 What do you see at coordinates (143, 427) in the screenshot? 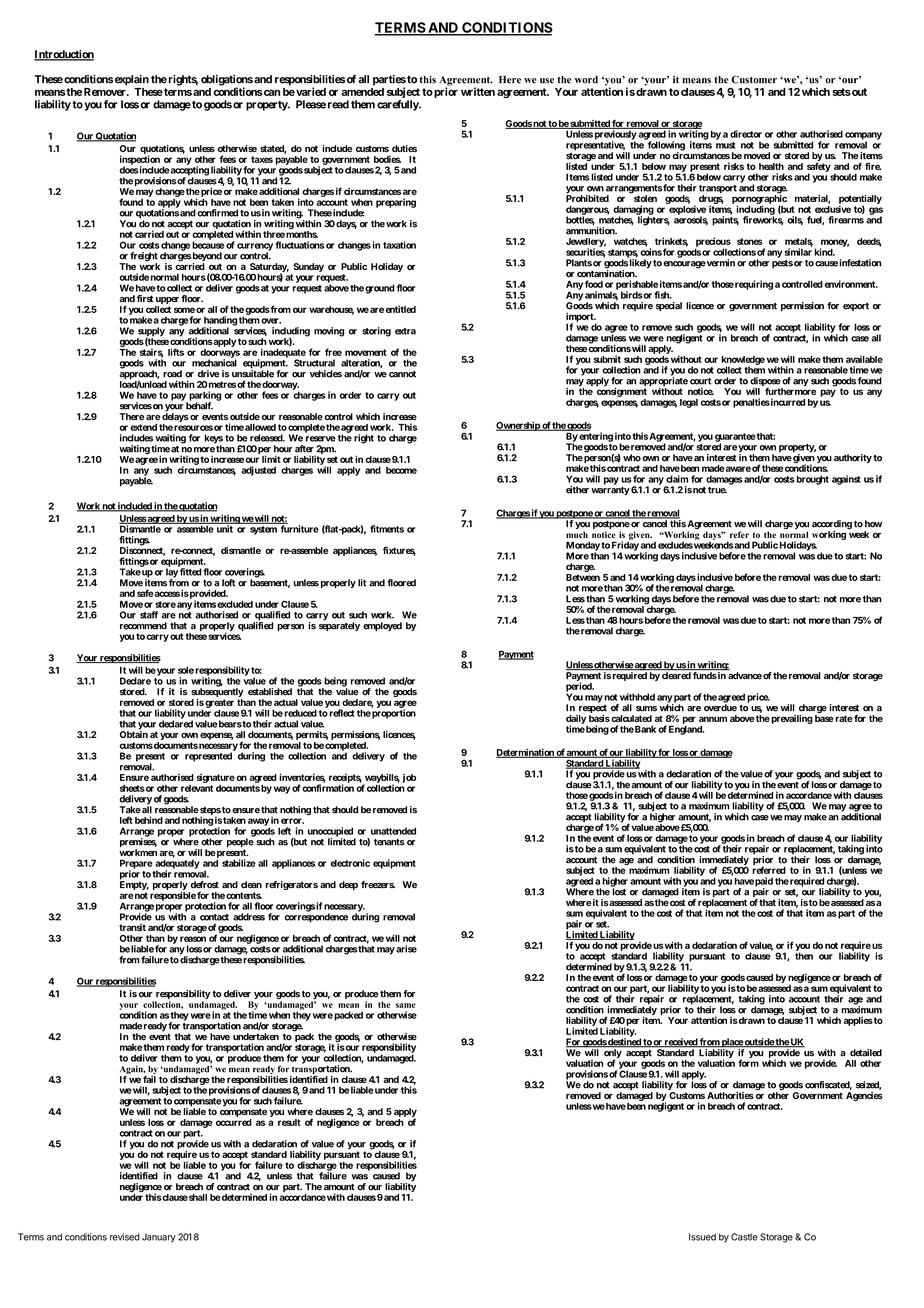
I see `extend` at bounding box center [143, 427].
